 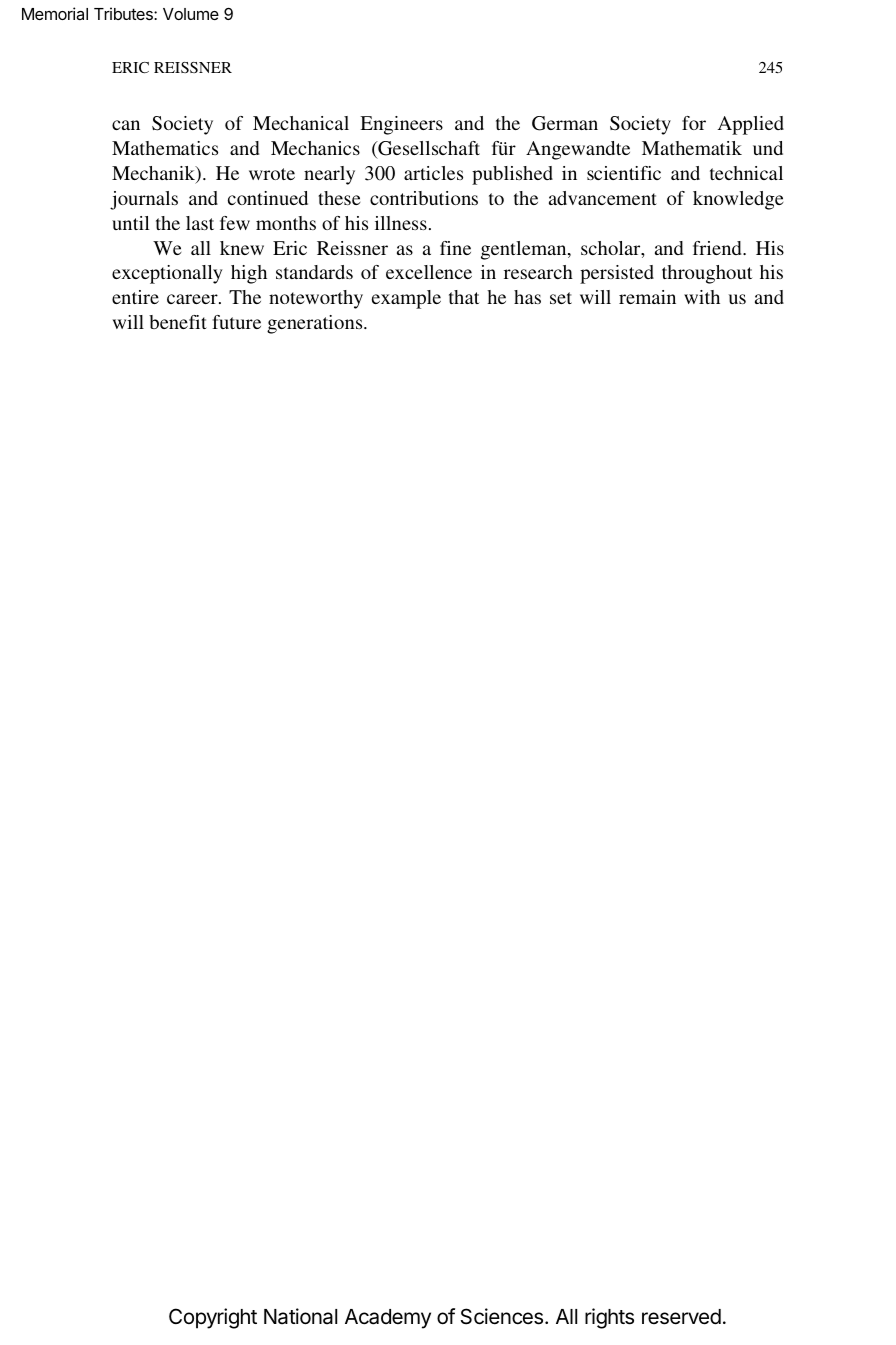 I want to click on Copyright, so click(x=213, y=1318).
